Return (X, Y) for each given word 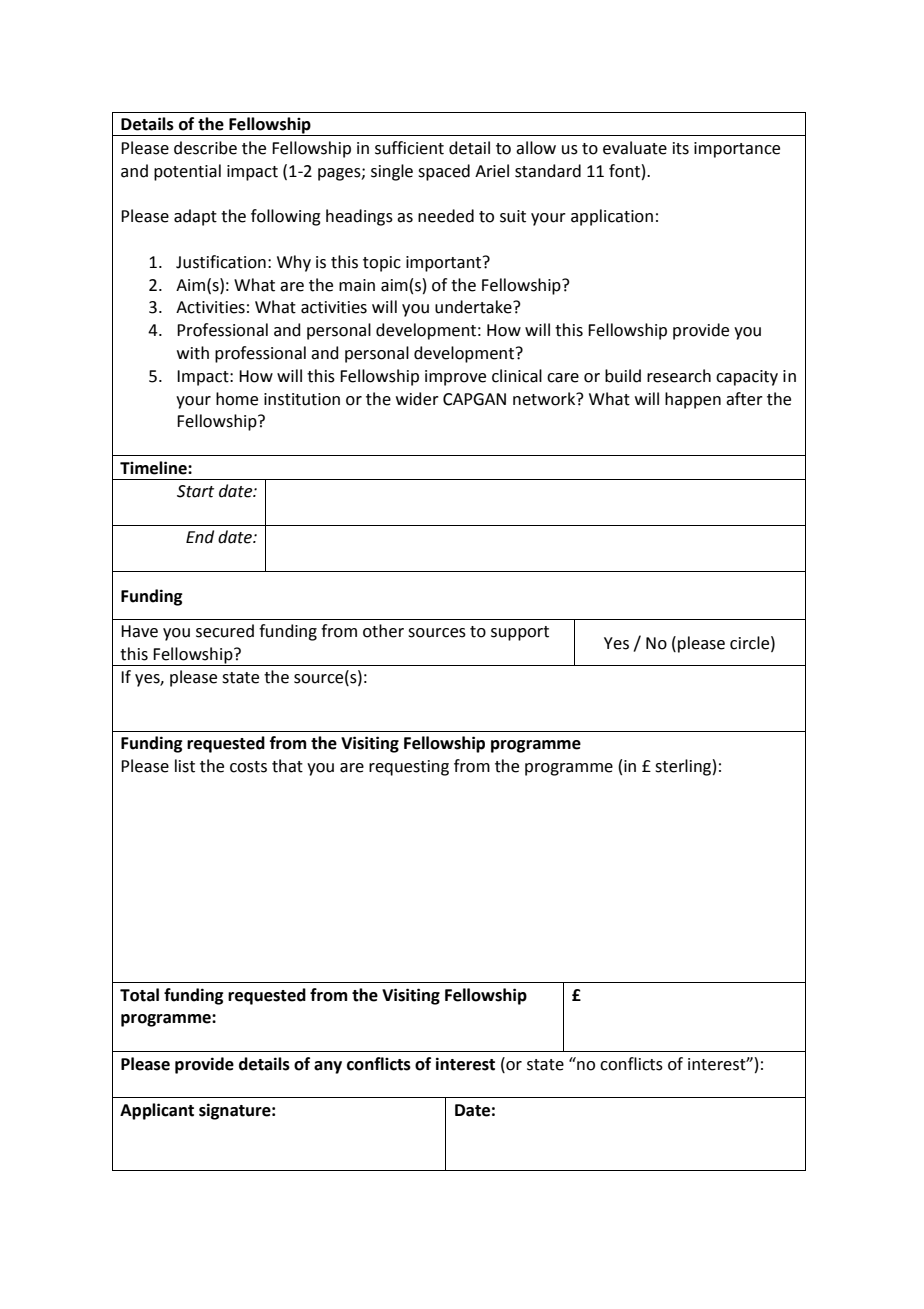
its (681, 148)
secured (225, 631)
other (383, 631)
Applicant (157, 1111)
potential (187, 172)
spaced (444, 172)
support (520, 633)
